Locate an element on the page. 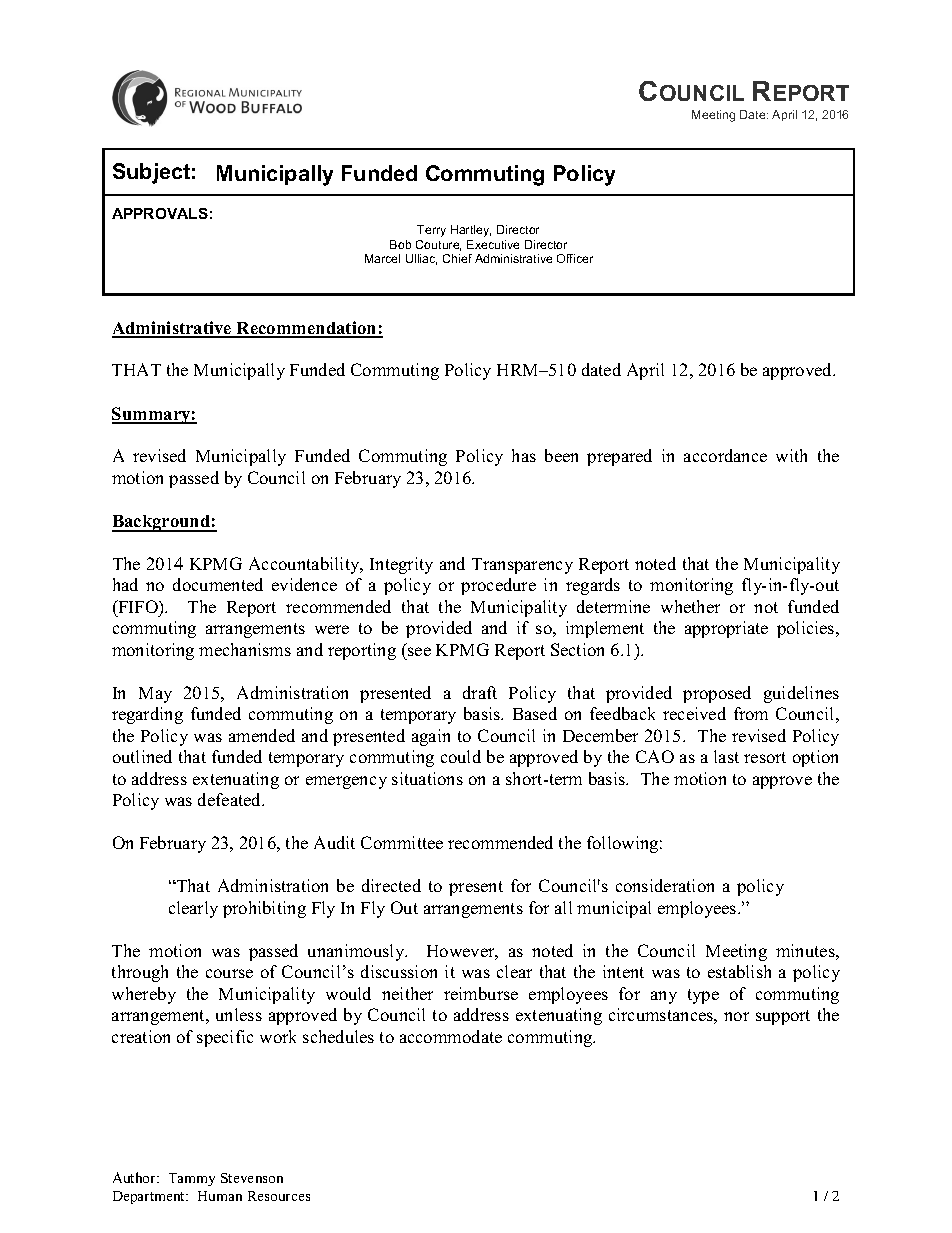 The width and height of the document is (952, 1233). APPROVALS is located at coordinates (160, 213).
